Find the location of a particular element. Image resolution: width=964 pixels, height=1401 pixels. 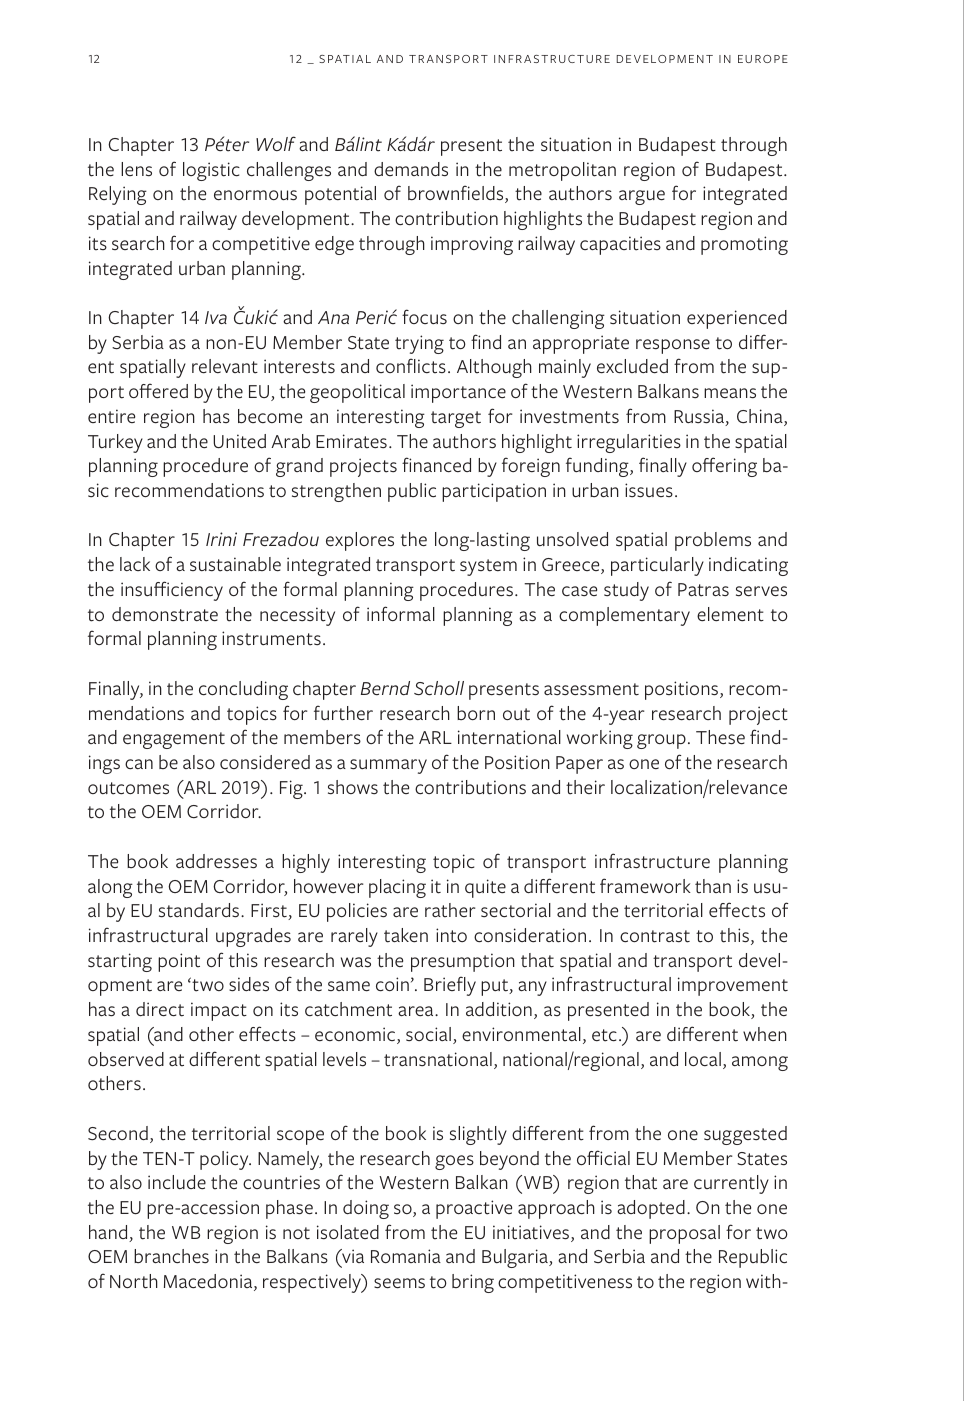

problems is located at coordinates (713, 541).
